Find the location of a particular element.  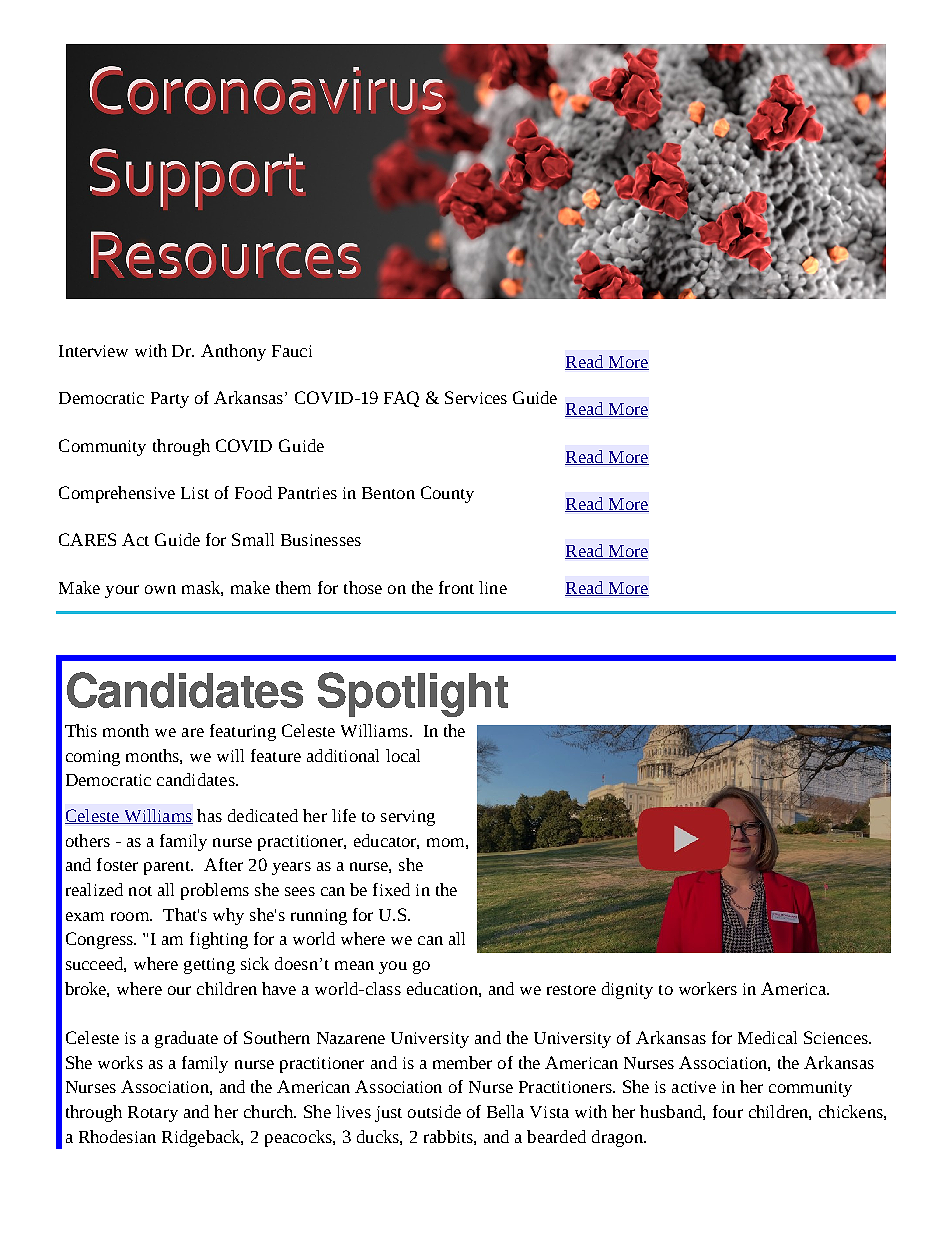

Party is located at coordinates (170, 400).
